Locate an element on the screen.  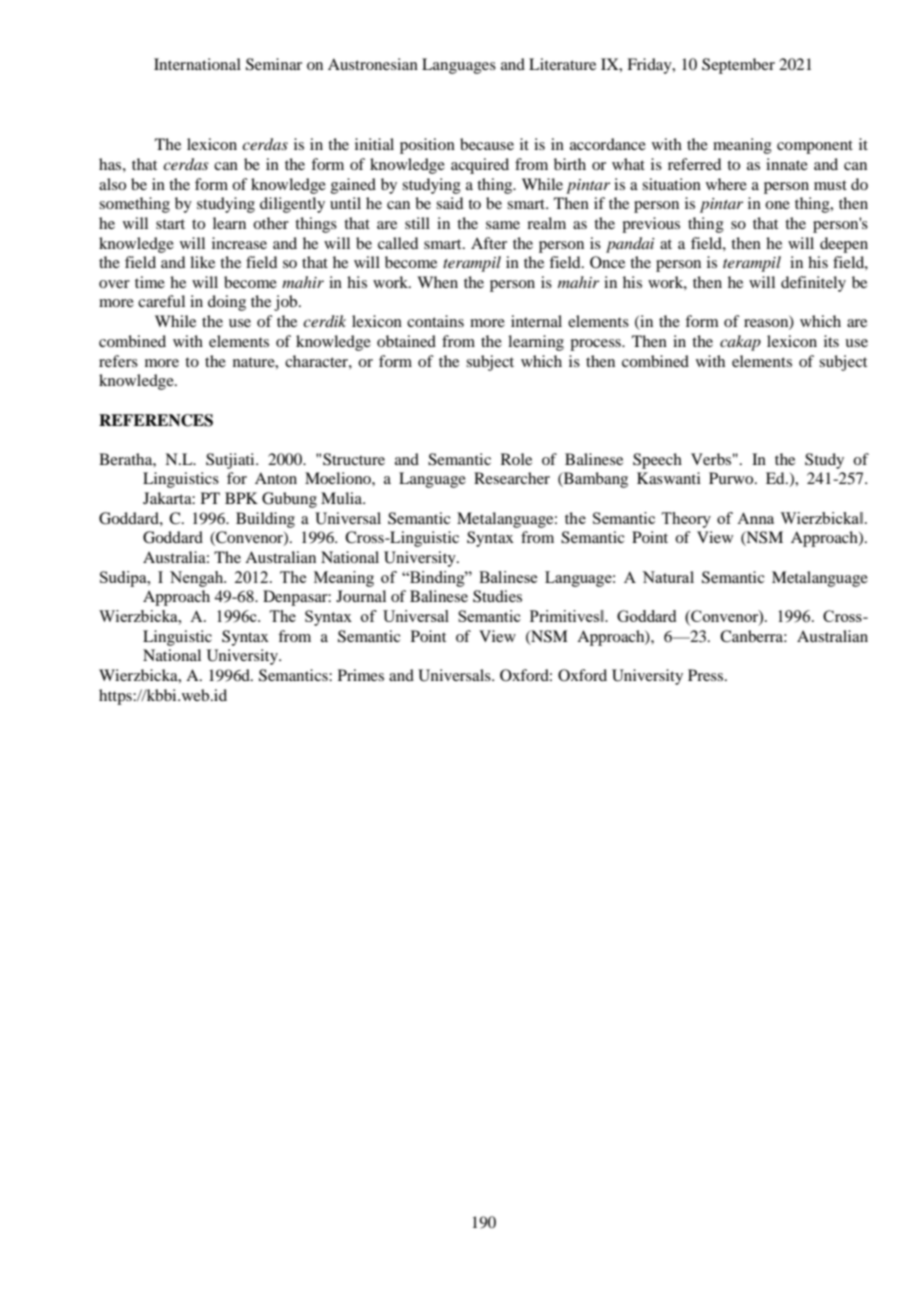
September is located at coordinates (738, 66).
